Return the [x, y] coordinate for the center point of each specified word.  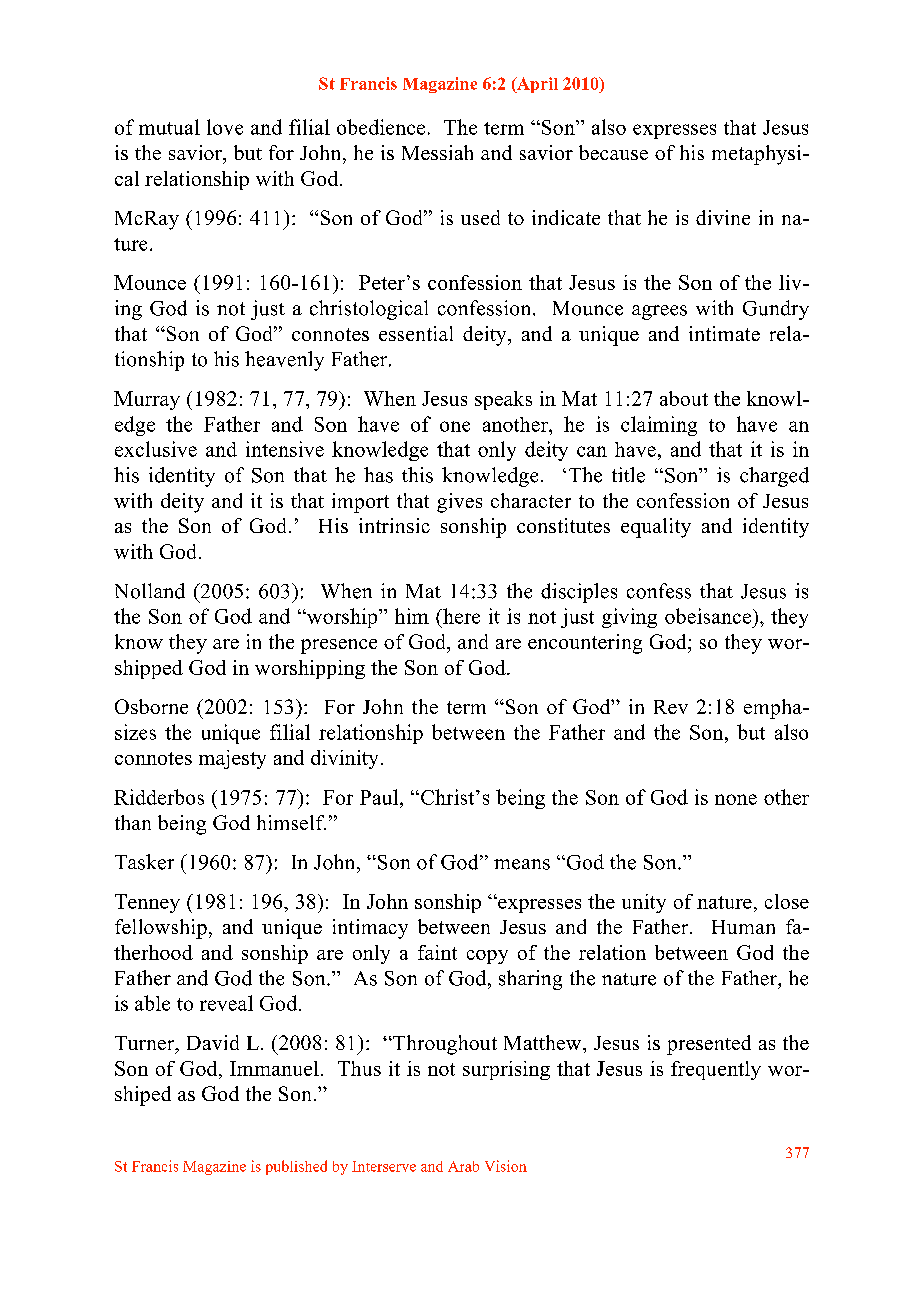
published [296, 1167]
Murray [147, 400]
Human [743, 927]
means [522, 864]
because [613, 152]
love [225, 127]
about [684, 398]
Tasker [144, 862]
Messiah [437, 152]
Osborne [151, 706]
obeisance [708, 616]
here [460, 616]
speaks [503, 400]
